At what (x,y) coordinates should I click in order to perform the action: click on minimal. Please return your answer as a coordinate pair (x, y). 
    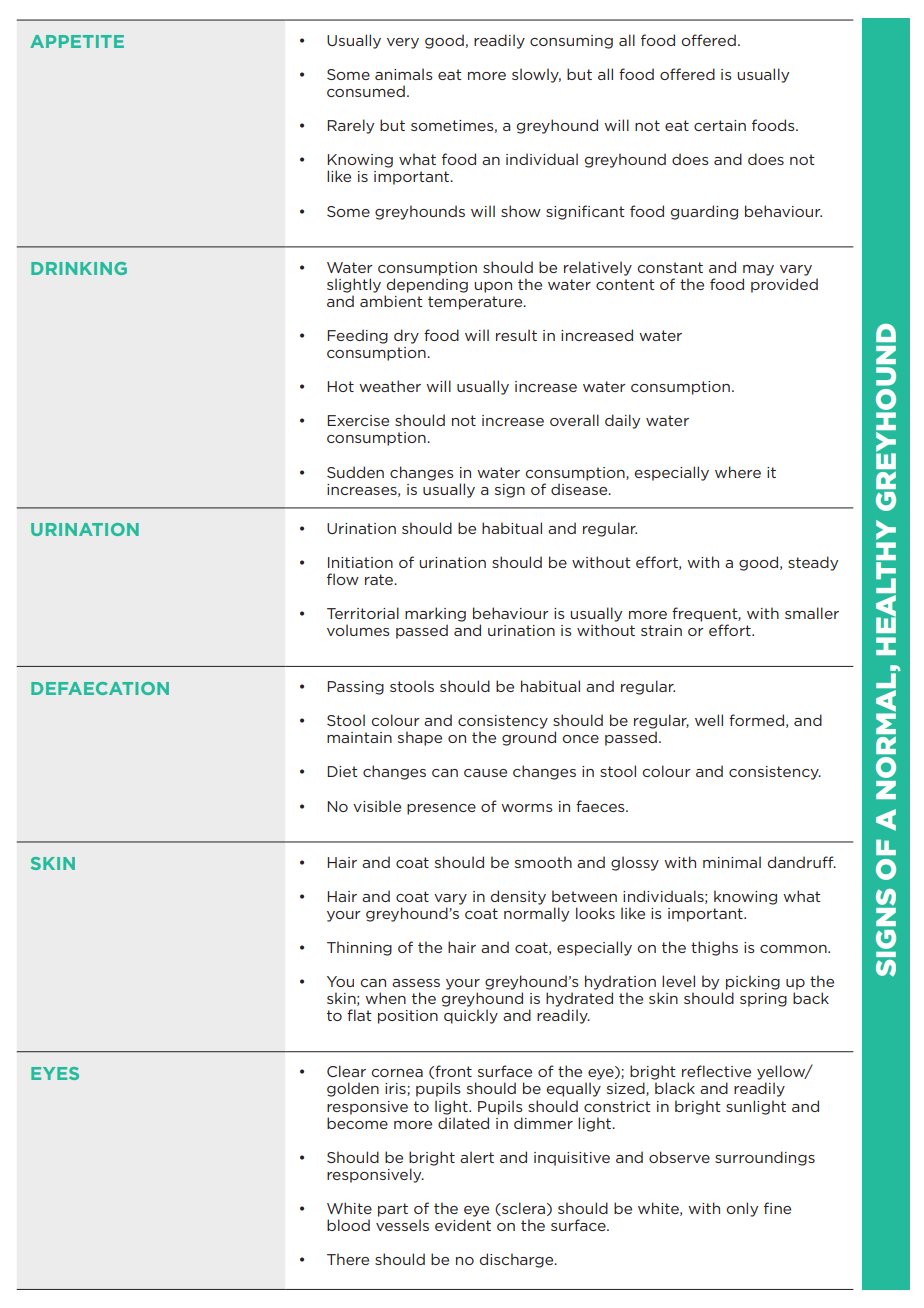
    Looking at the image, I should click on (732, 862).
